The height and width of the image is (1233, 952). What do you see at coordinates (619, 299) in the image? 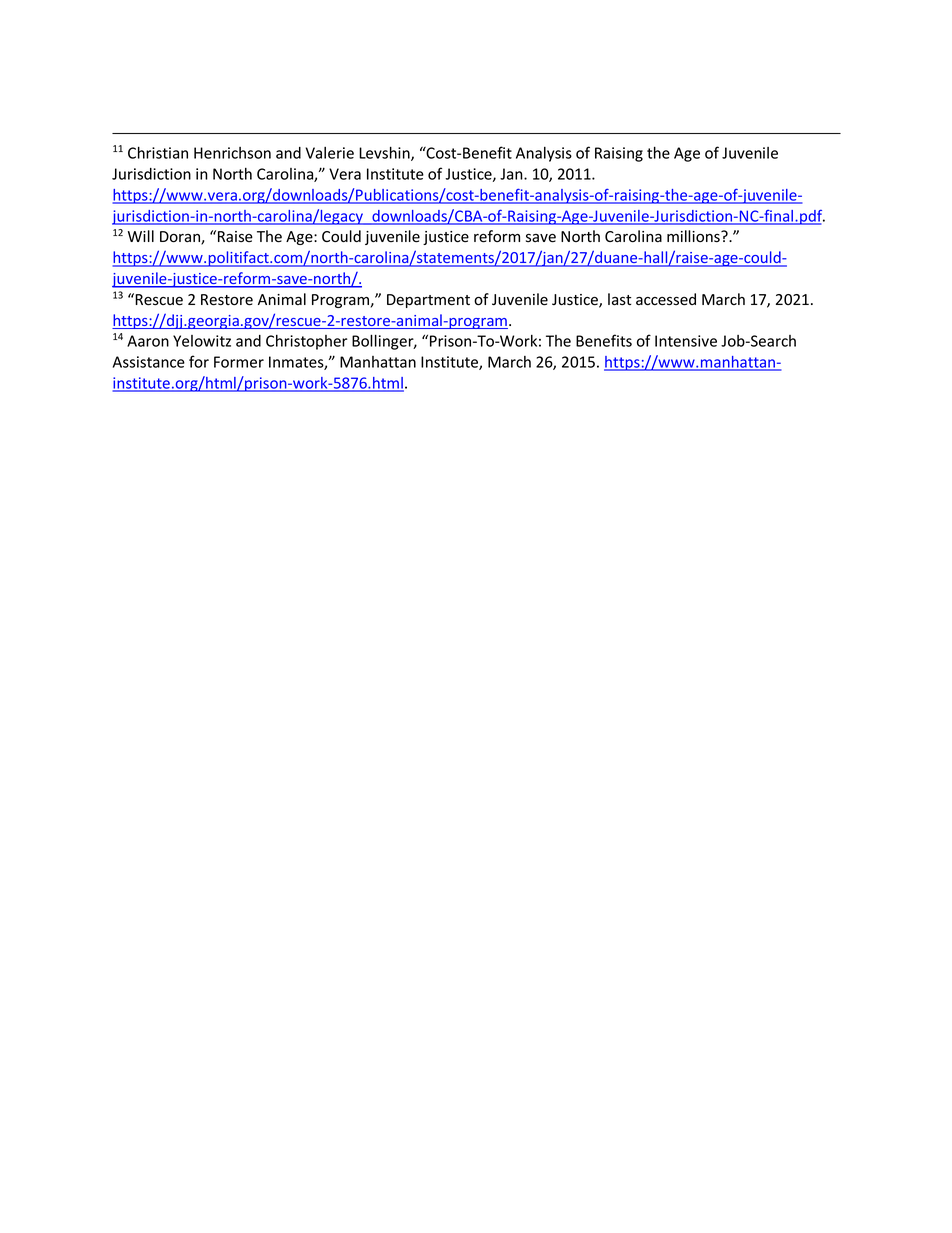
I see `last` at bounding box center [619, 299].
